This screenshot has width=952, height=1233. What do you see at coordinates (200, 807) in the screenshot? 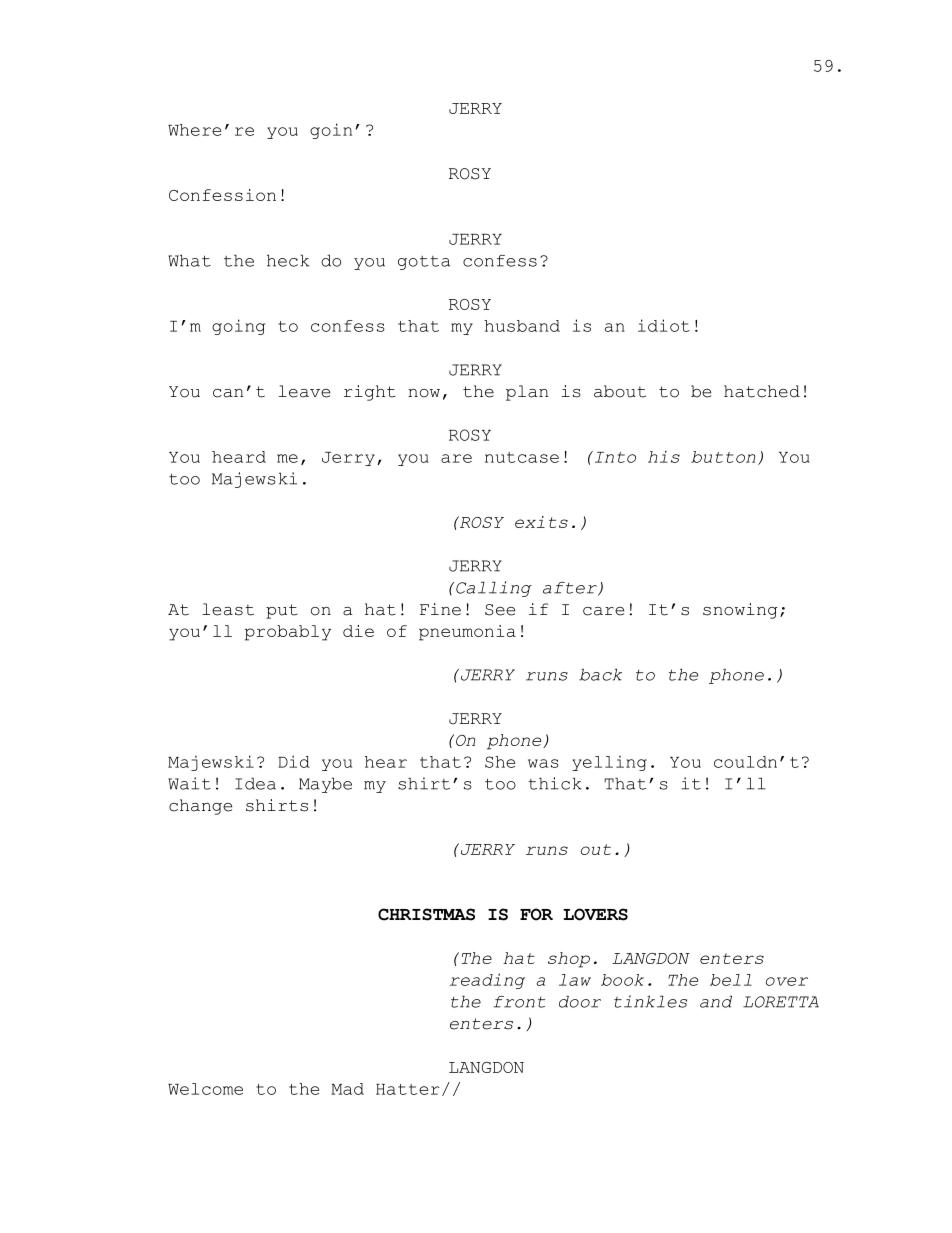
I see `change` at bounding box center [200, 807].
